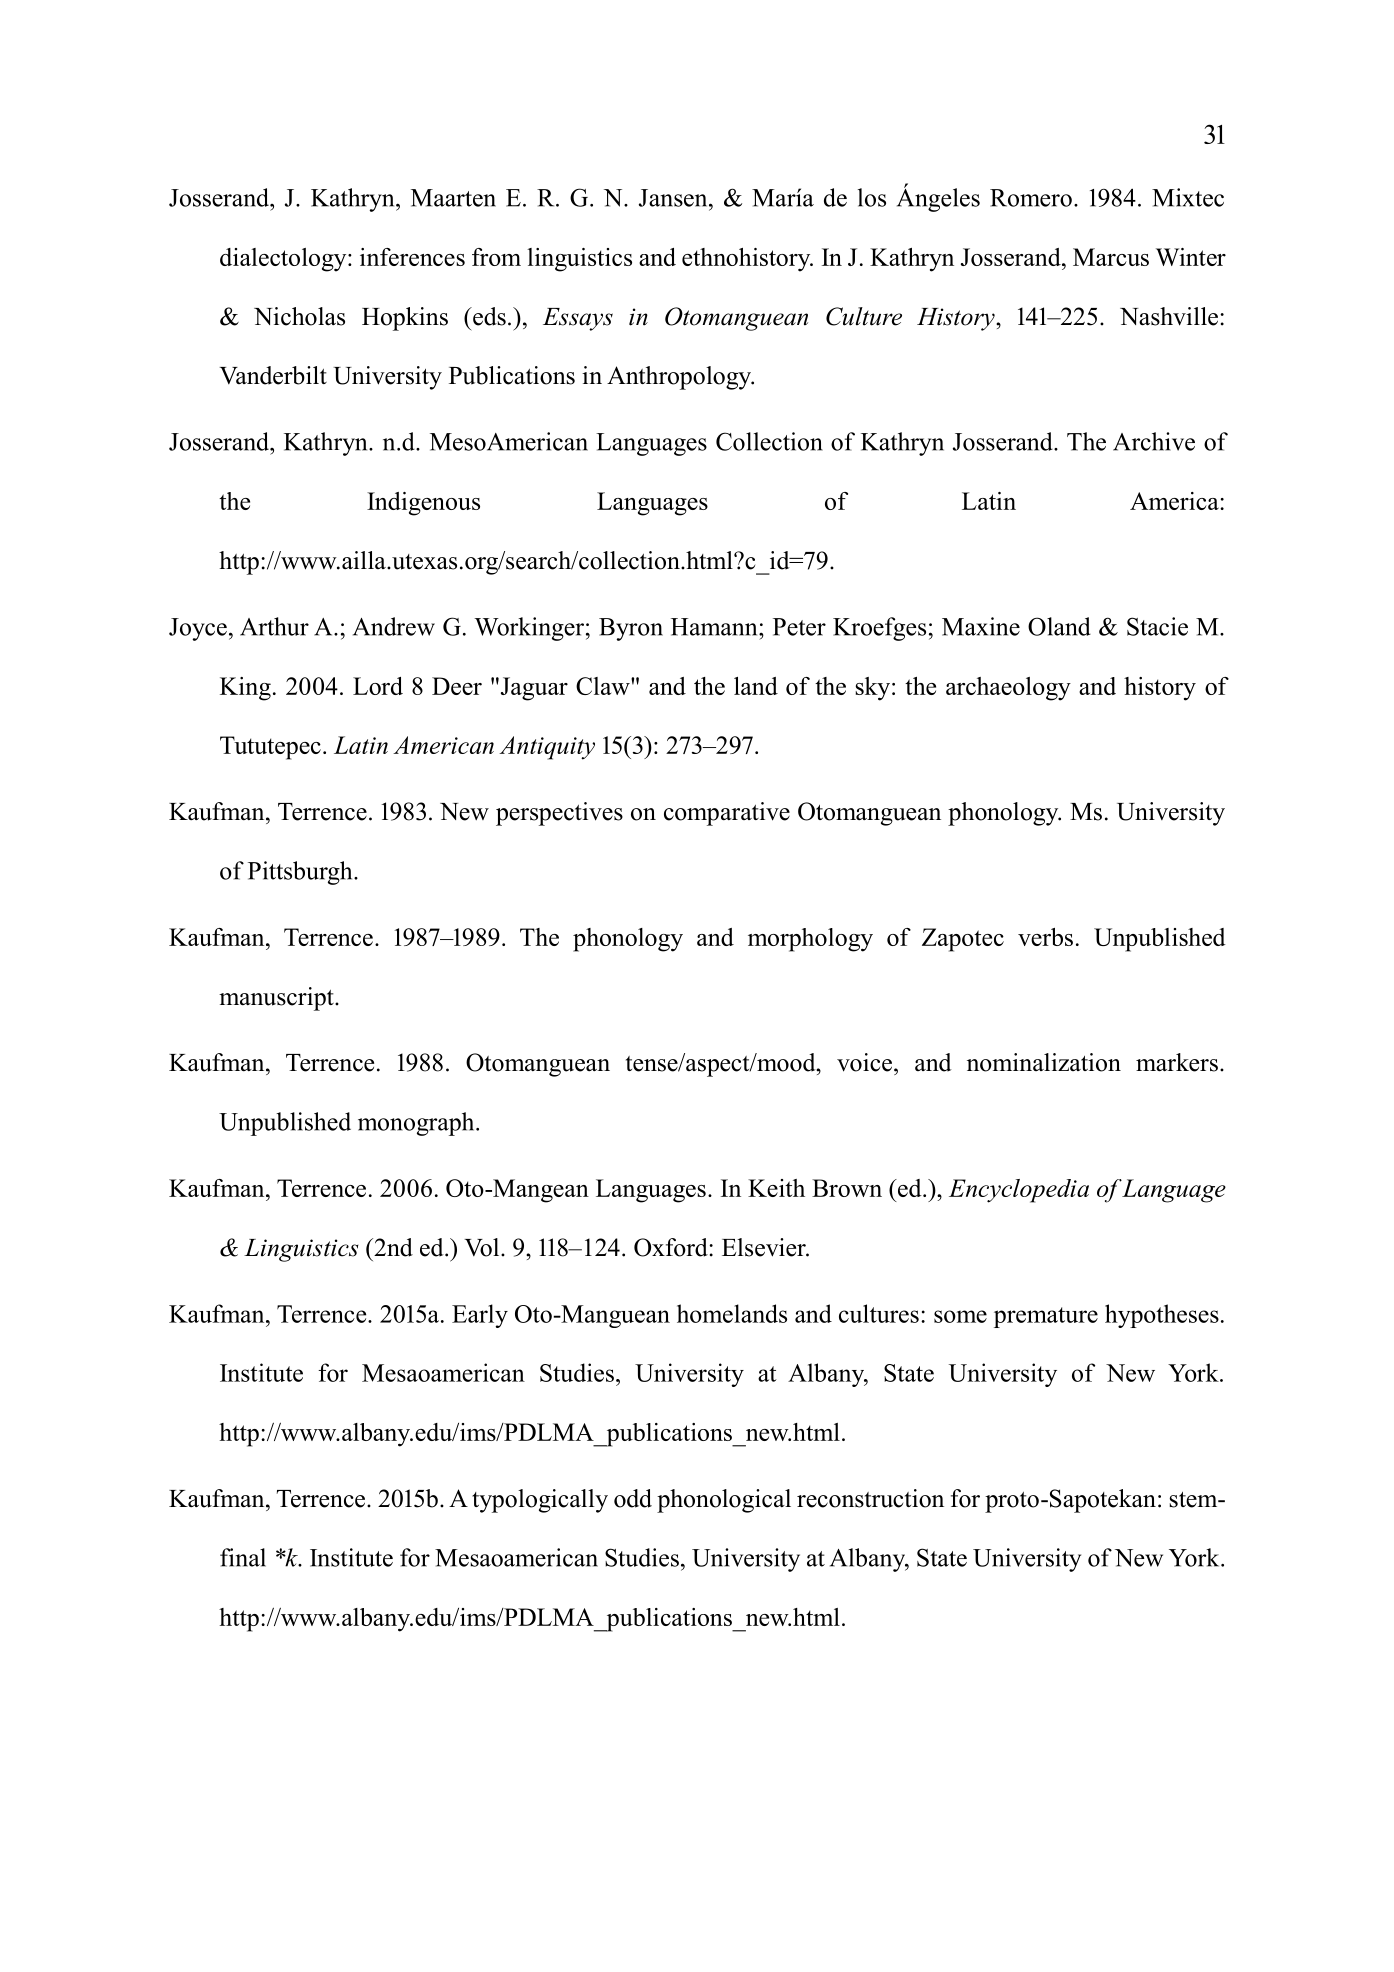 This page has width=1394, height=1972. Describe the element at coordinates (1111, 257) in the page. I see `Marcus` at that location.
